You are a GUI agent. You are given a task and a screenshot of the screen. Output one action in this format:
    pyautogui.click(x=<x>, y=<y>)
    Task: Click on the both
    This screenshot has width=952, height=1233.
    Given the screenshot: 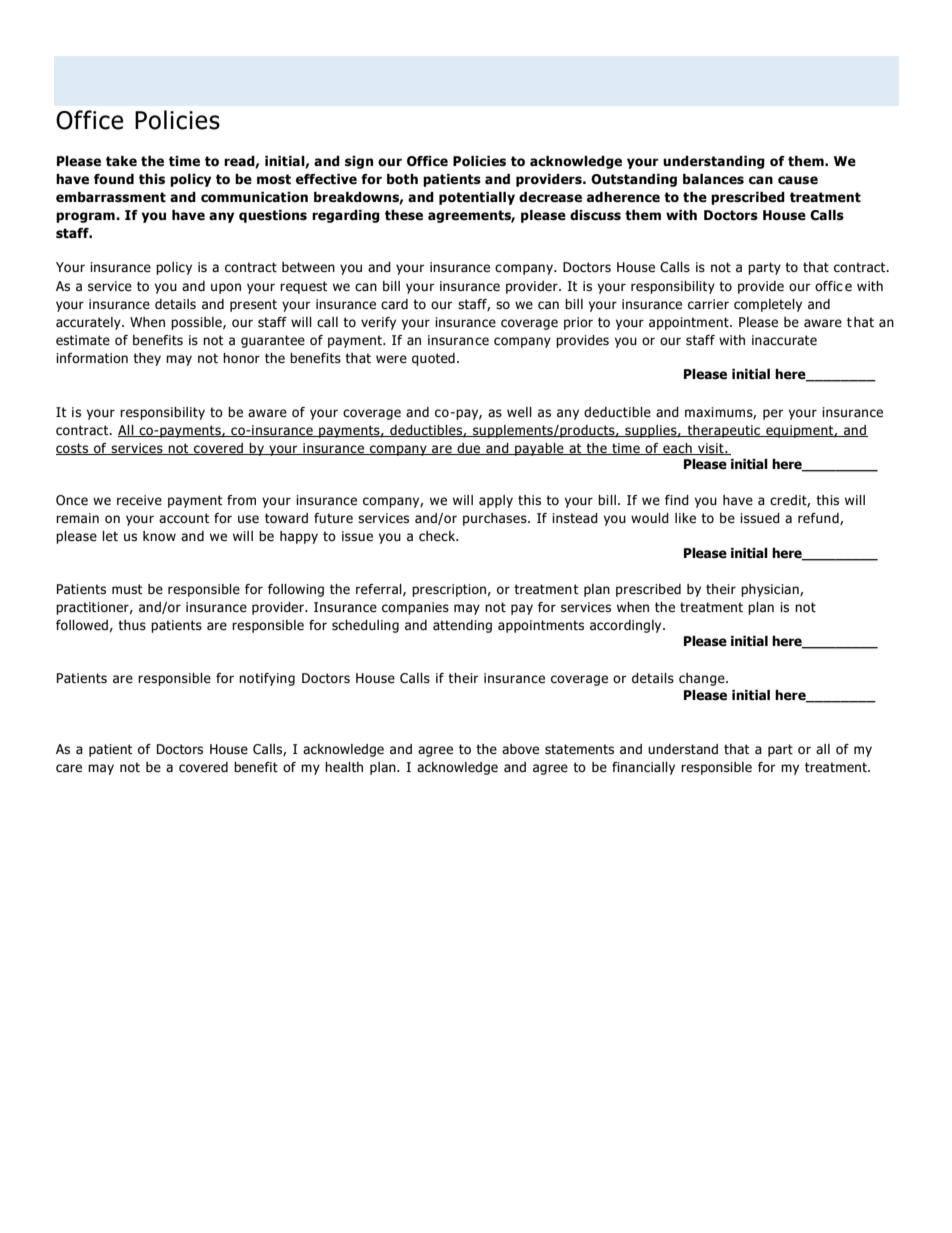 What is the action you would take?
    pyautogui.click(x=402, y=179)
